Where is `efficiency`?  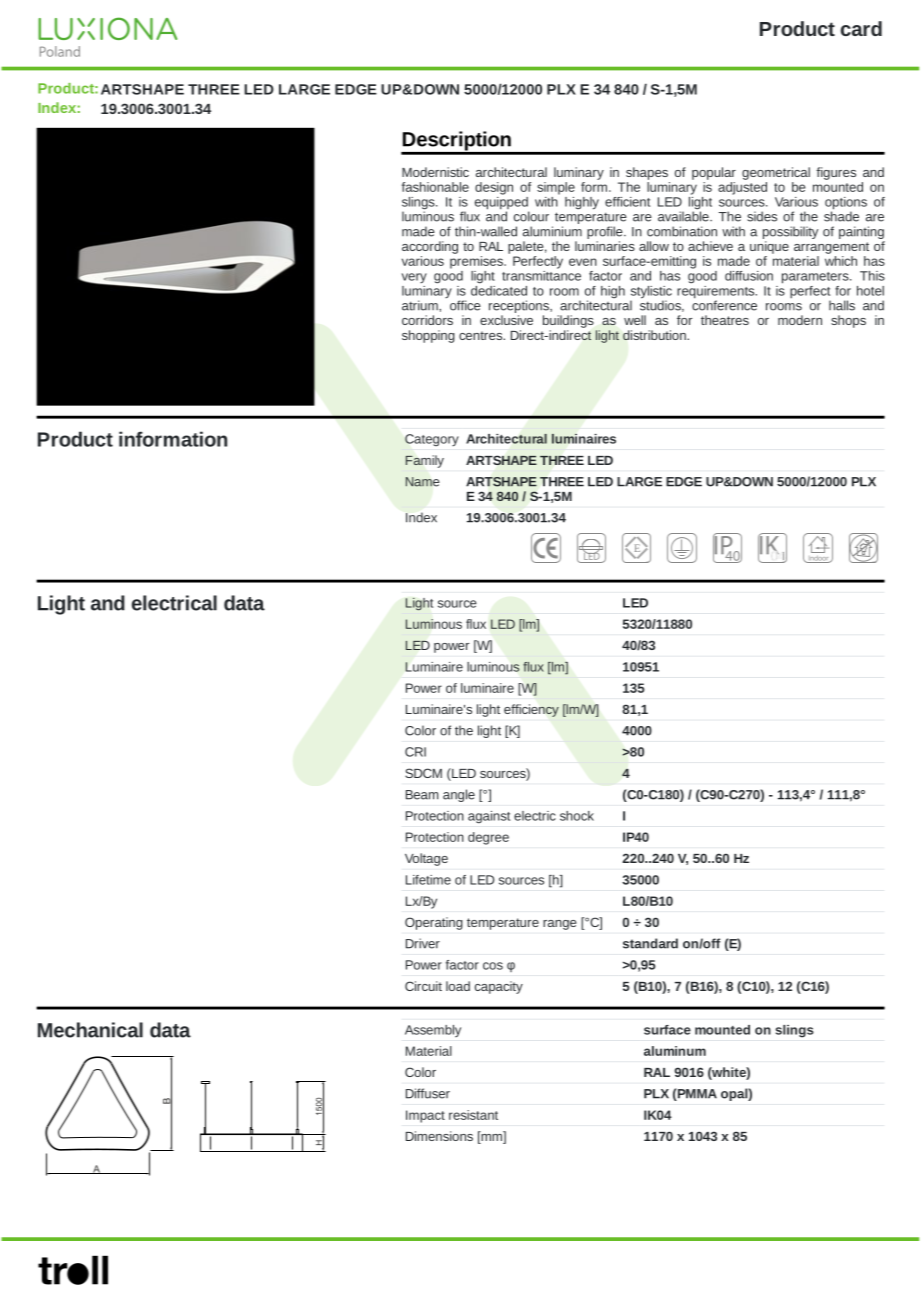
efficiency is located at coordinates (531, 710).
